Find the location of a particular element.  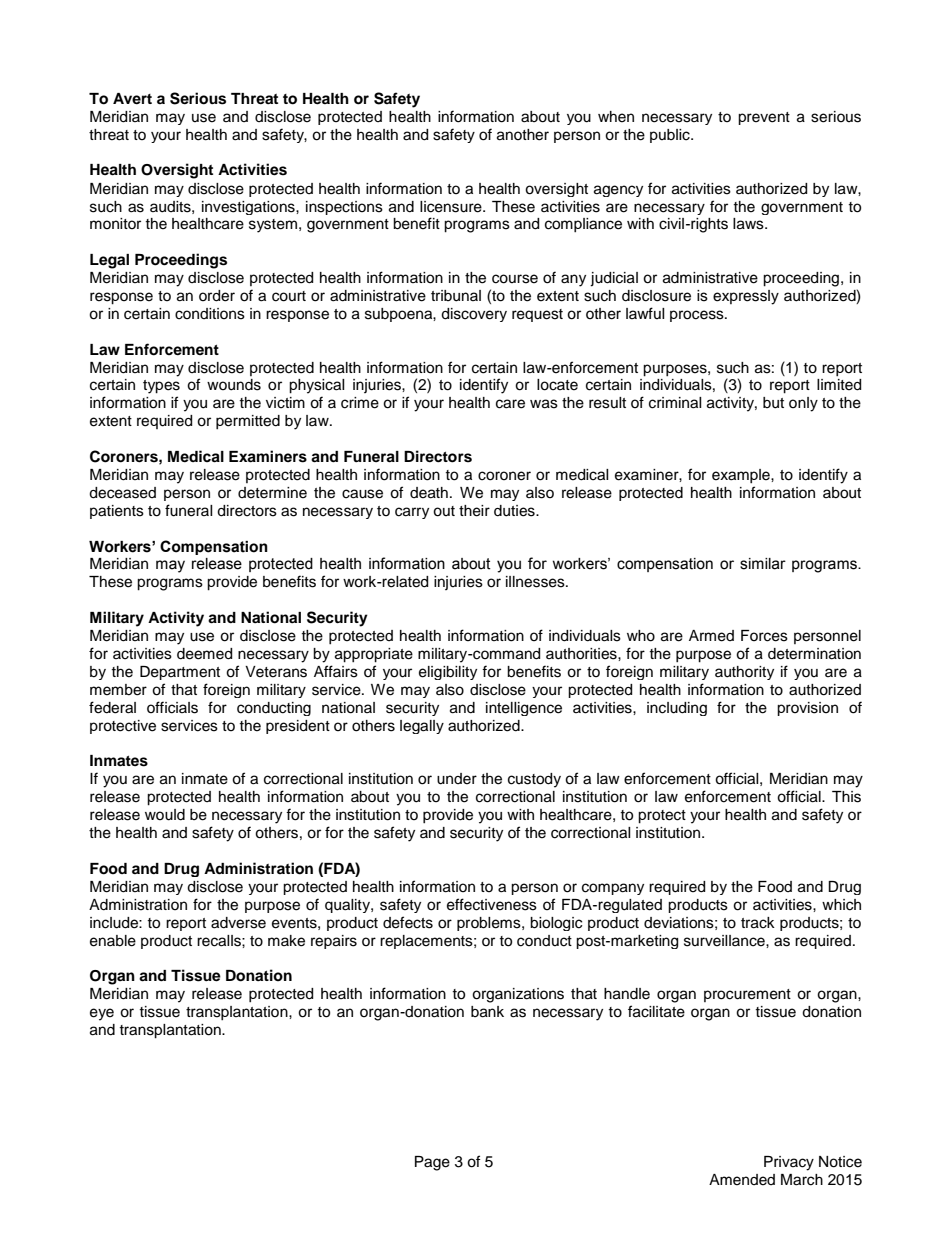

Avert is located at coordinates (132, 98).
